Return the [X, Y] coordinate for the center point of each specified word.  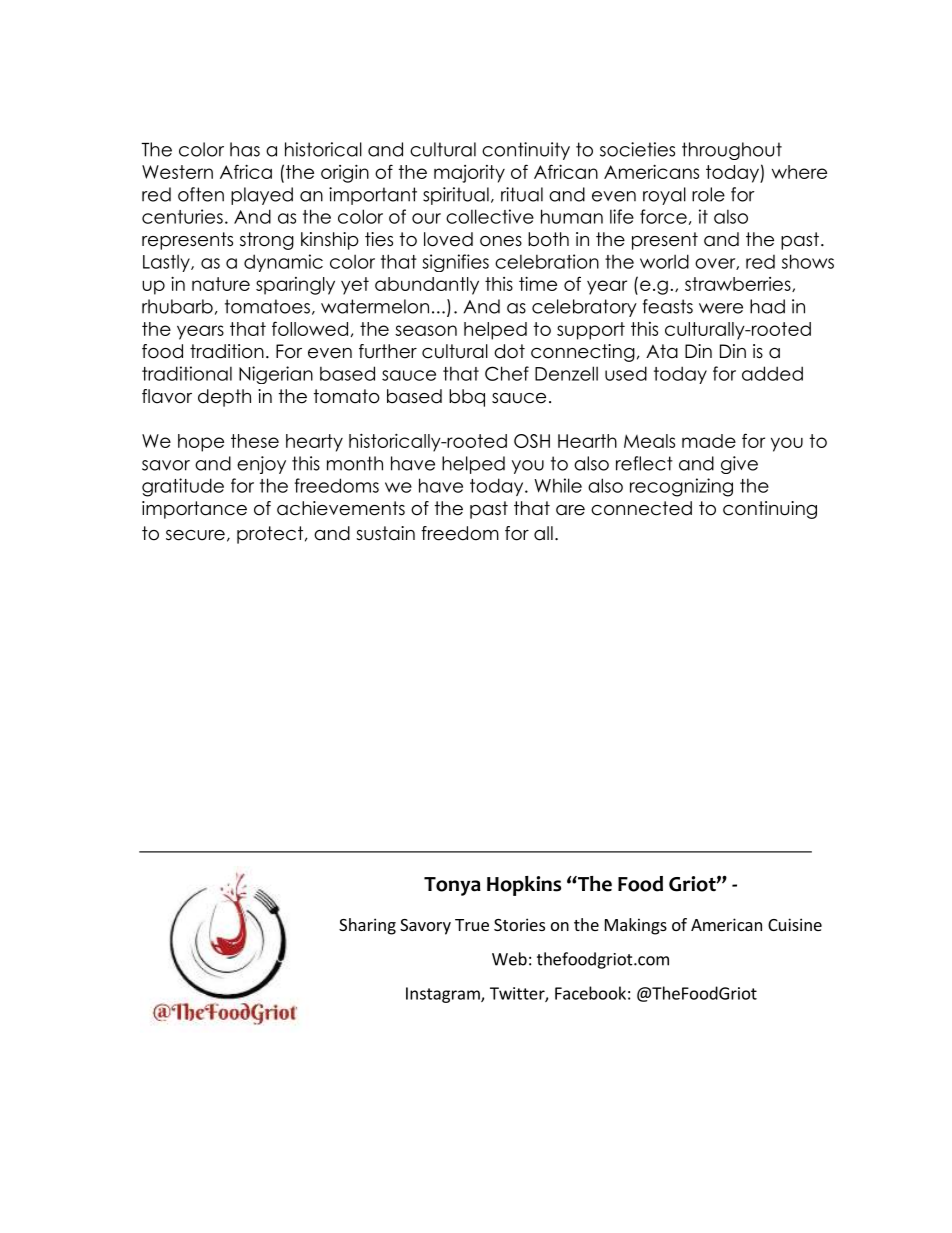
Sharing [367, 926]
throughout [732, 151]
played [262, 196]
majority [469, 174]
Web [509, 959]
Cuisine [795, 924]
